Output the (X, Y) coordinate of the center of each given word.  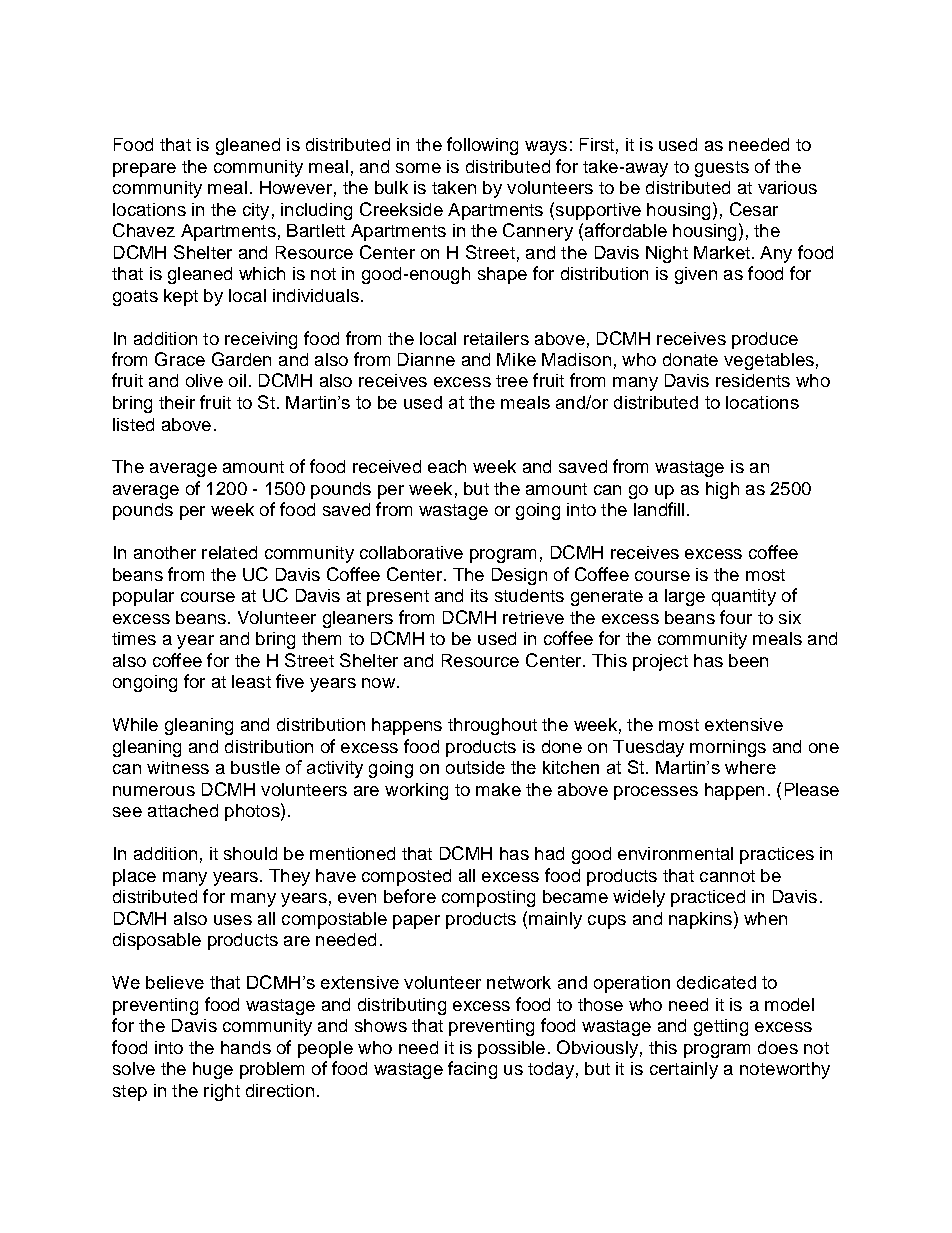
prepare (144, 170)
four (736, 617)
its (479, 595)
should (250, 853)
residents (753, 380)
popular (143, 597)
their (177, 402)
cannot (727, 876)
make (498, 789)
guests (722, 169)
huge (213, 1070)
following (482, 146)
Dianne (426, 359)
